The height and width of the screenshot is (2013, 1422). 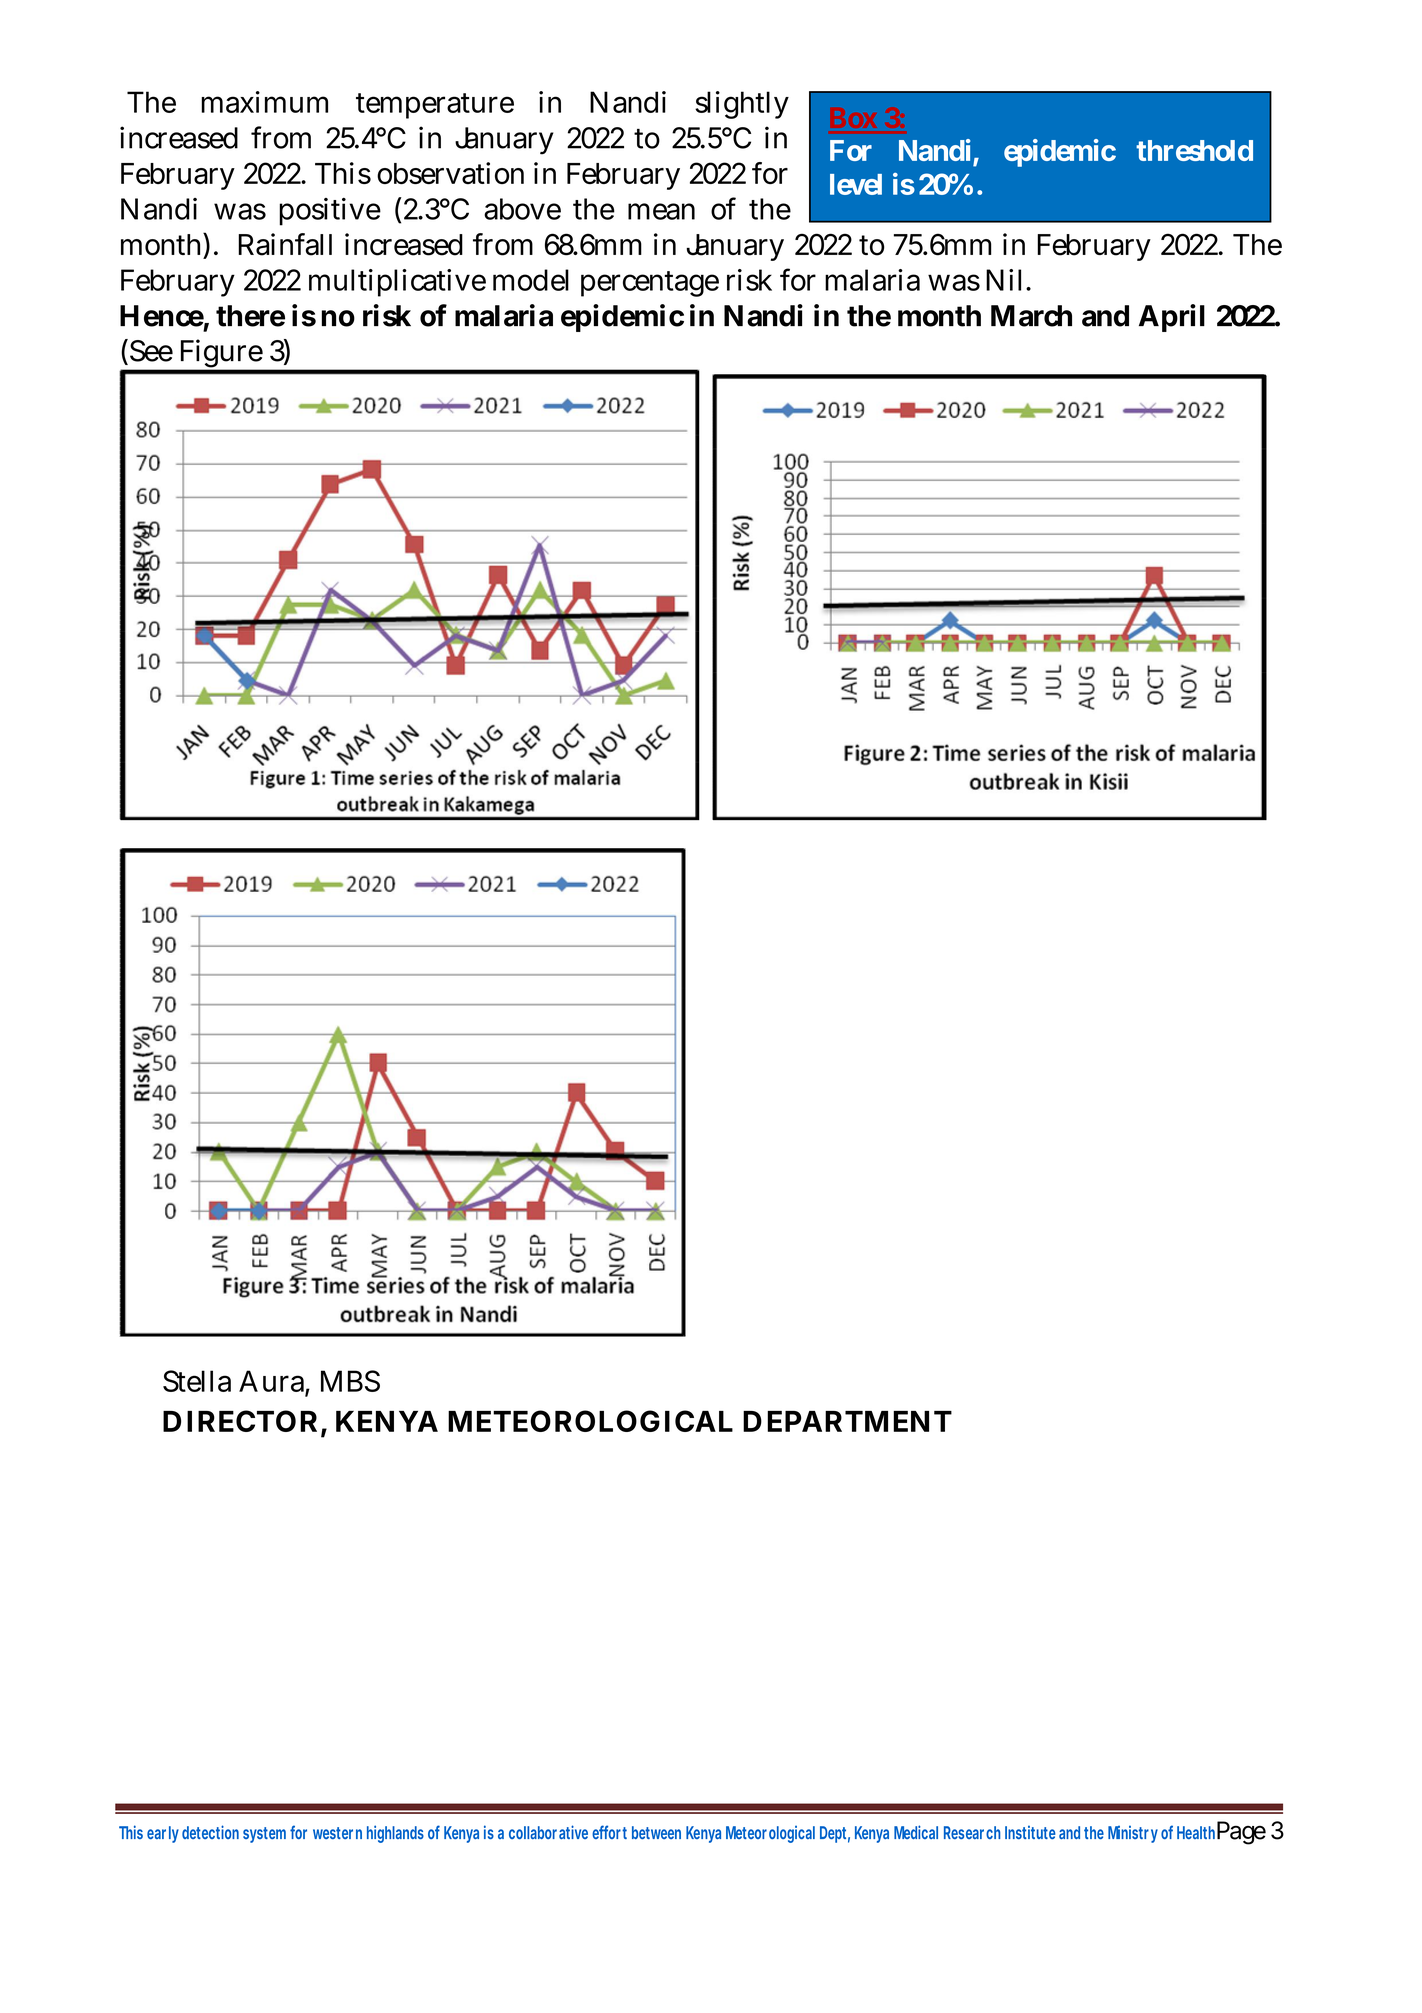 What do you see at coordinates (264, 1835) in the screenshot?
I see `system` at bounding box center [264, 1835].
